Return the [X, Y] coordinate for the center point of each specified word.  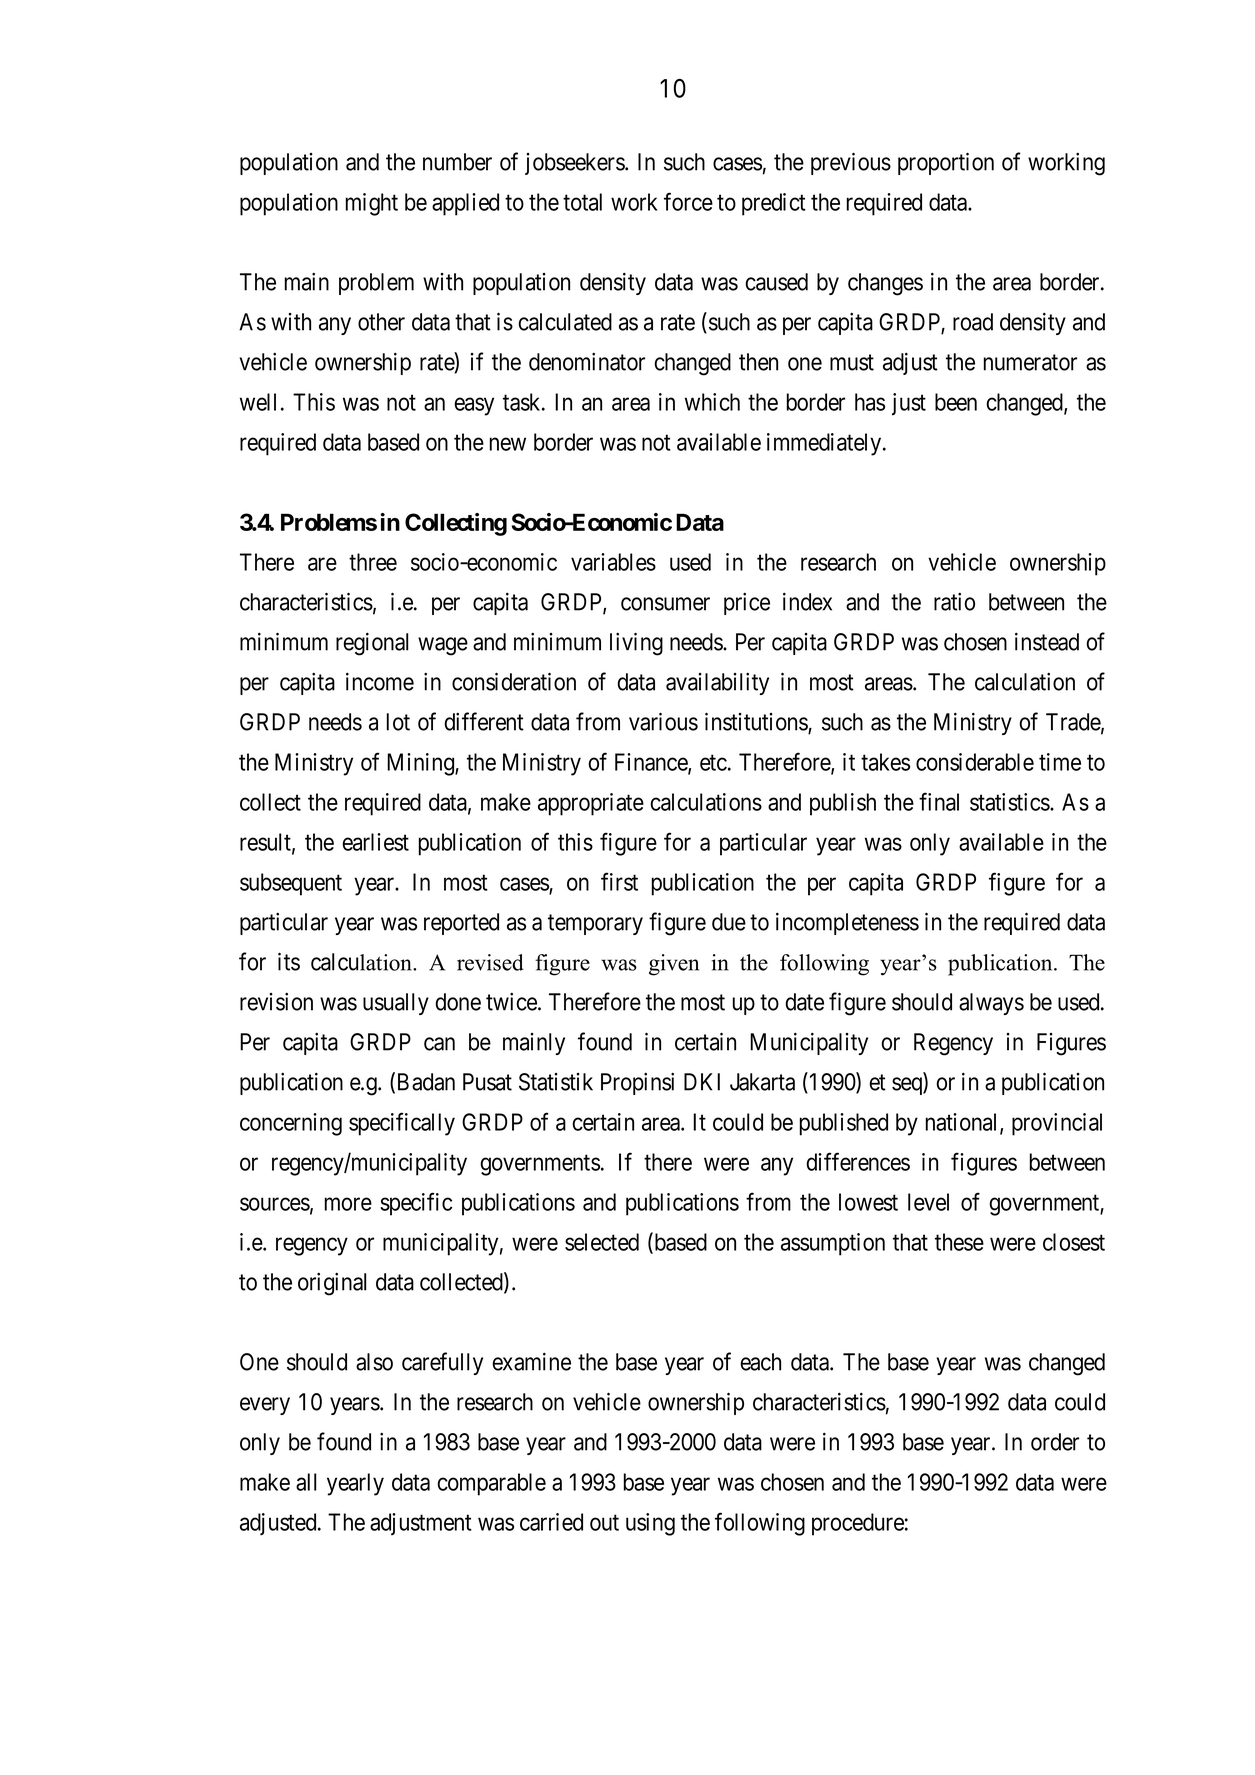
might [372, 204]
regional [372, 644]
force [688, 201]
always [991, 1004]
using [650, 1524]
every [265, 1406]
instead [1047, 642]
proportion [946, 163]
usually [396, 1004]
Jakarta [762, 1082]
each [760, 1362]
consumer [665, 604]
